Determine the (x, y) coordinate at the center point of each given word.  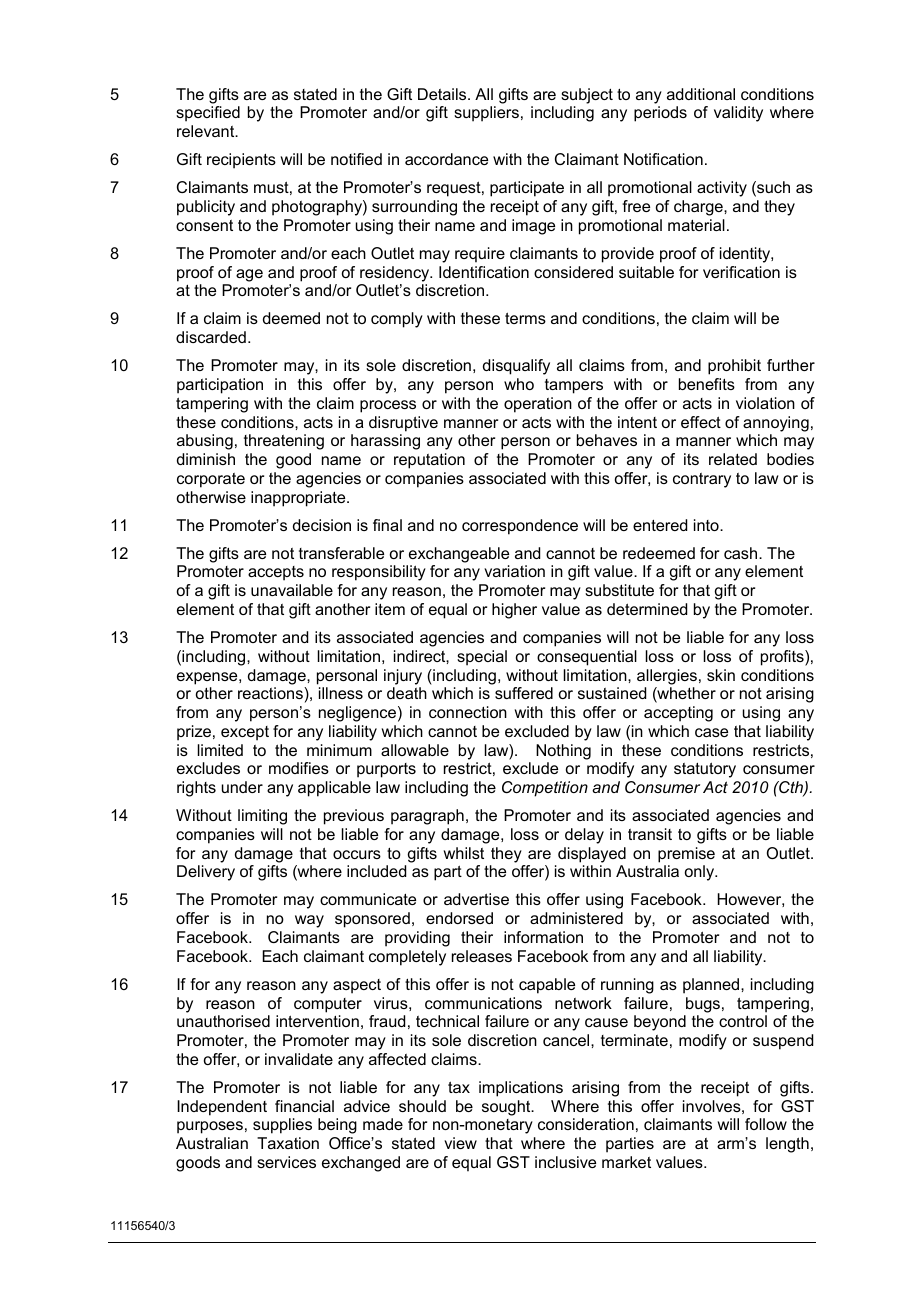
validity (738, 114)
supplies (282, 1126)
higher (514, 611)
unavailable (292, 590)
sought (507, 1108)
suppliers (486, 114)
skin (721, 675)
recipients (241, 161)
